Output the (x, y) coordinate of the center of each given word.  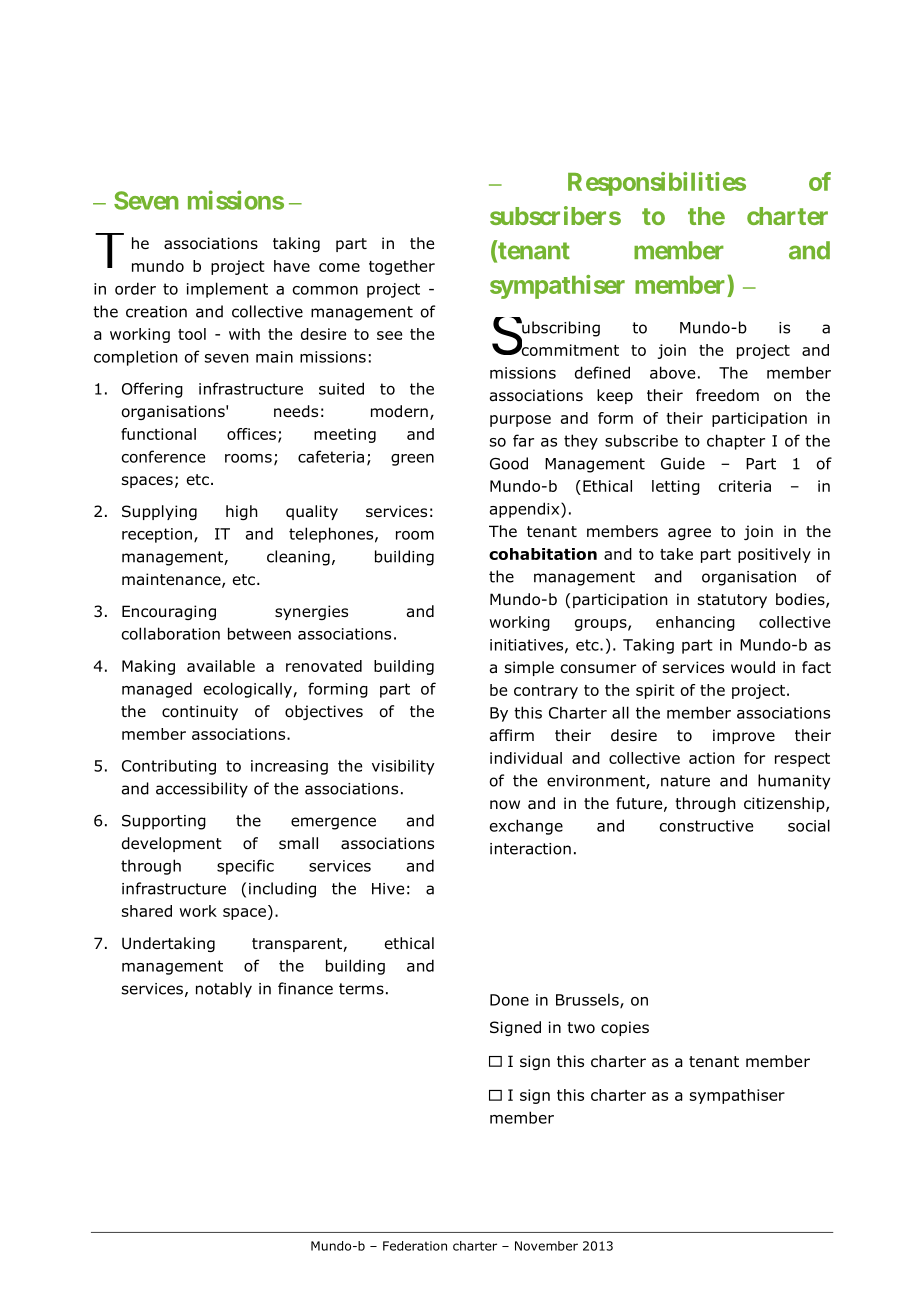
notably (224, 990)
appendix (526, 510)
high (241, 512)
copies (625, 1028)
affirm (512, 735)
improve (744, 736)
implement (227, 290)
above (672, 372)
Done (509, 1000)
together (402, 267)
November (546, 1246)
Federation (415, 1246)
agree (689, 534)
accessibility (202, 790)
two (581, 1028)
